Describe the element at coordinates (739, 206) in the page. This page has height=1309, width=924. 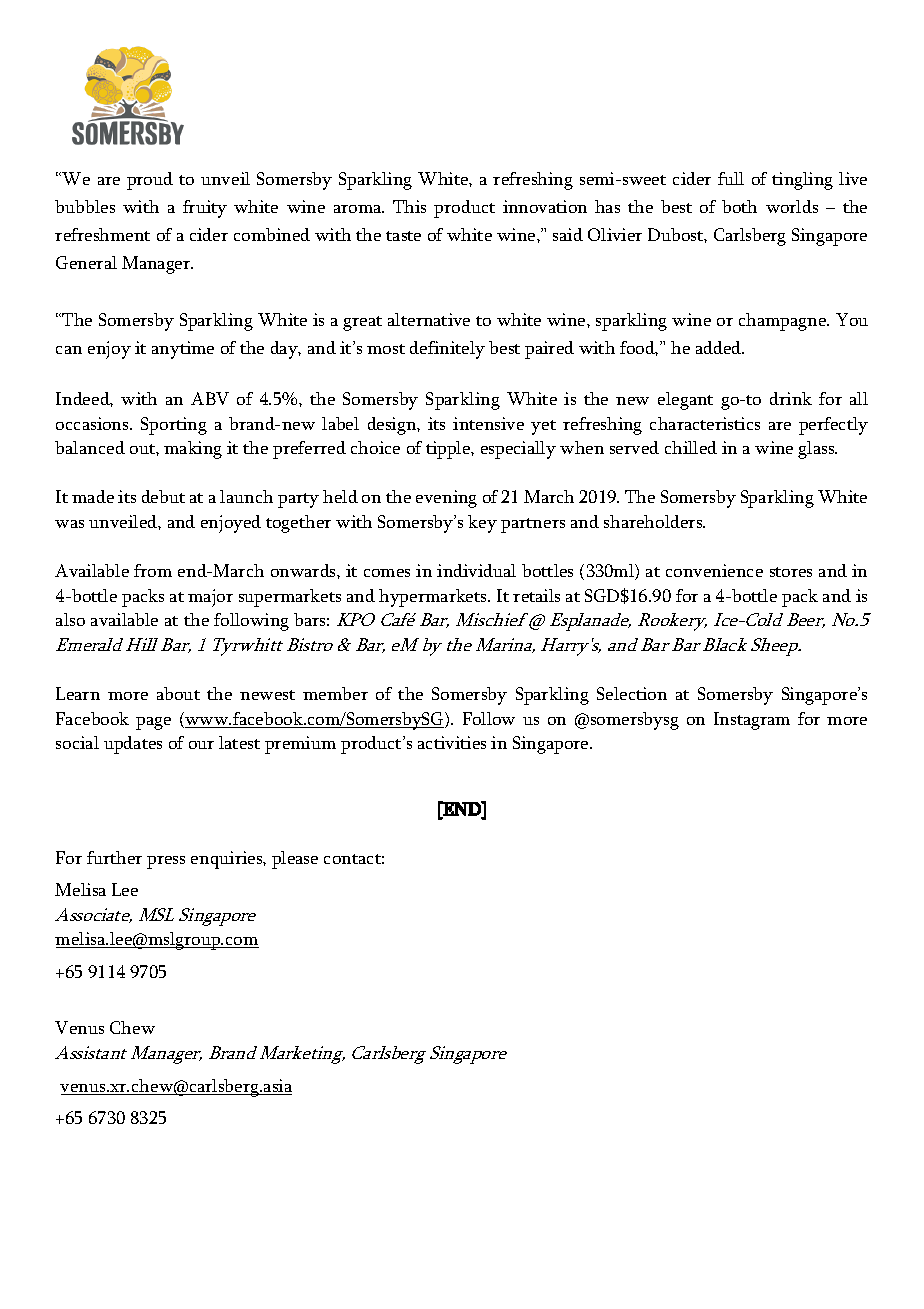
I see `both` at that location.
